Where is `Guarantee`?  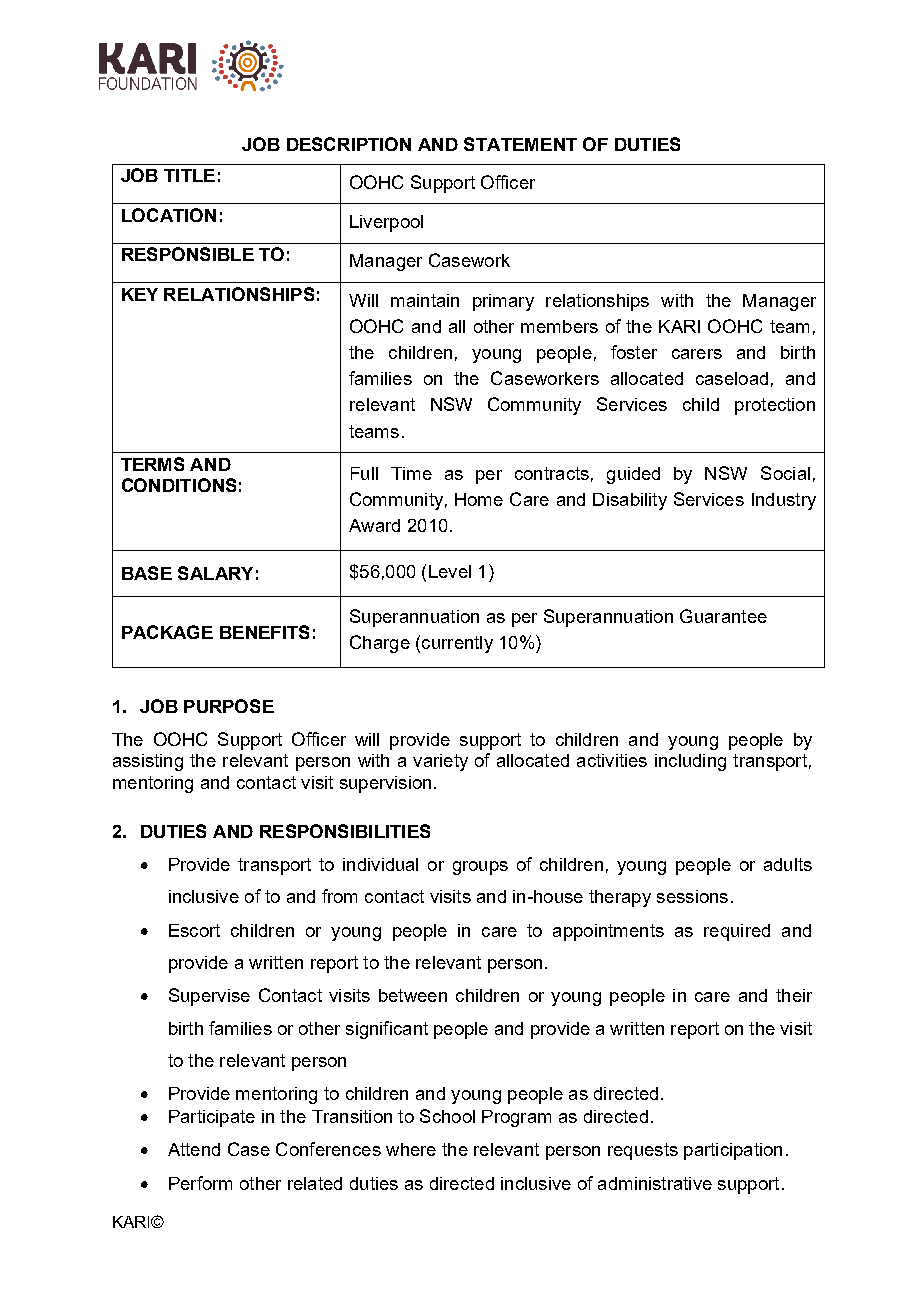 Guarantee is located at coordinates (723, 616).
